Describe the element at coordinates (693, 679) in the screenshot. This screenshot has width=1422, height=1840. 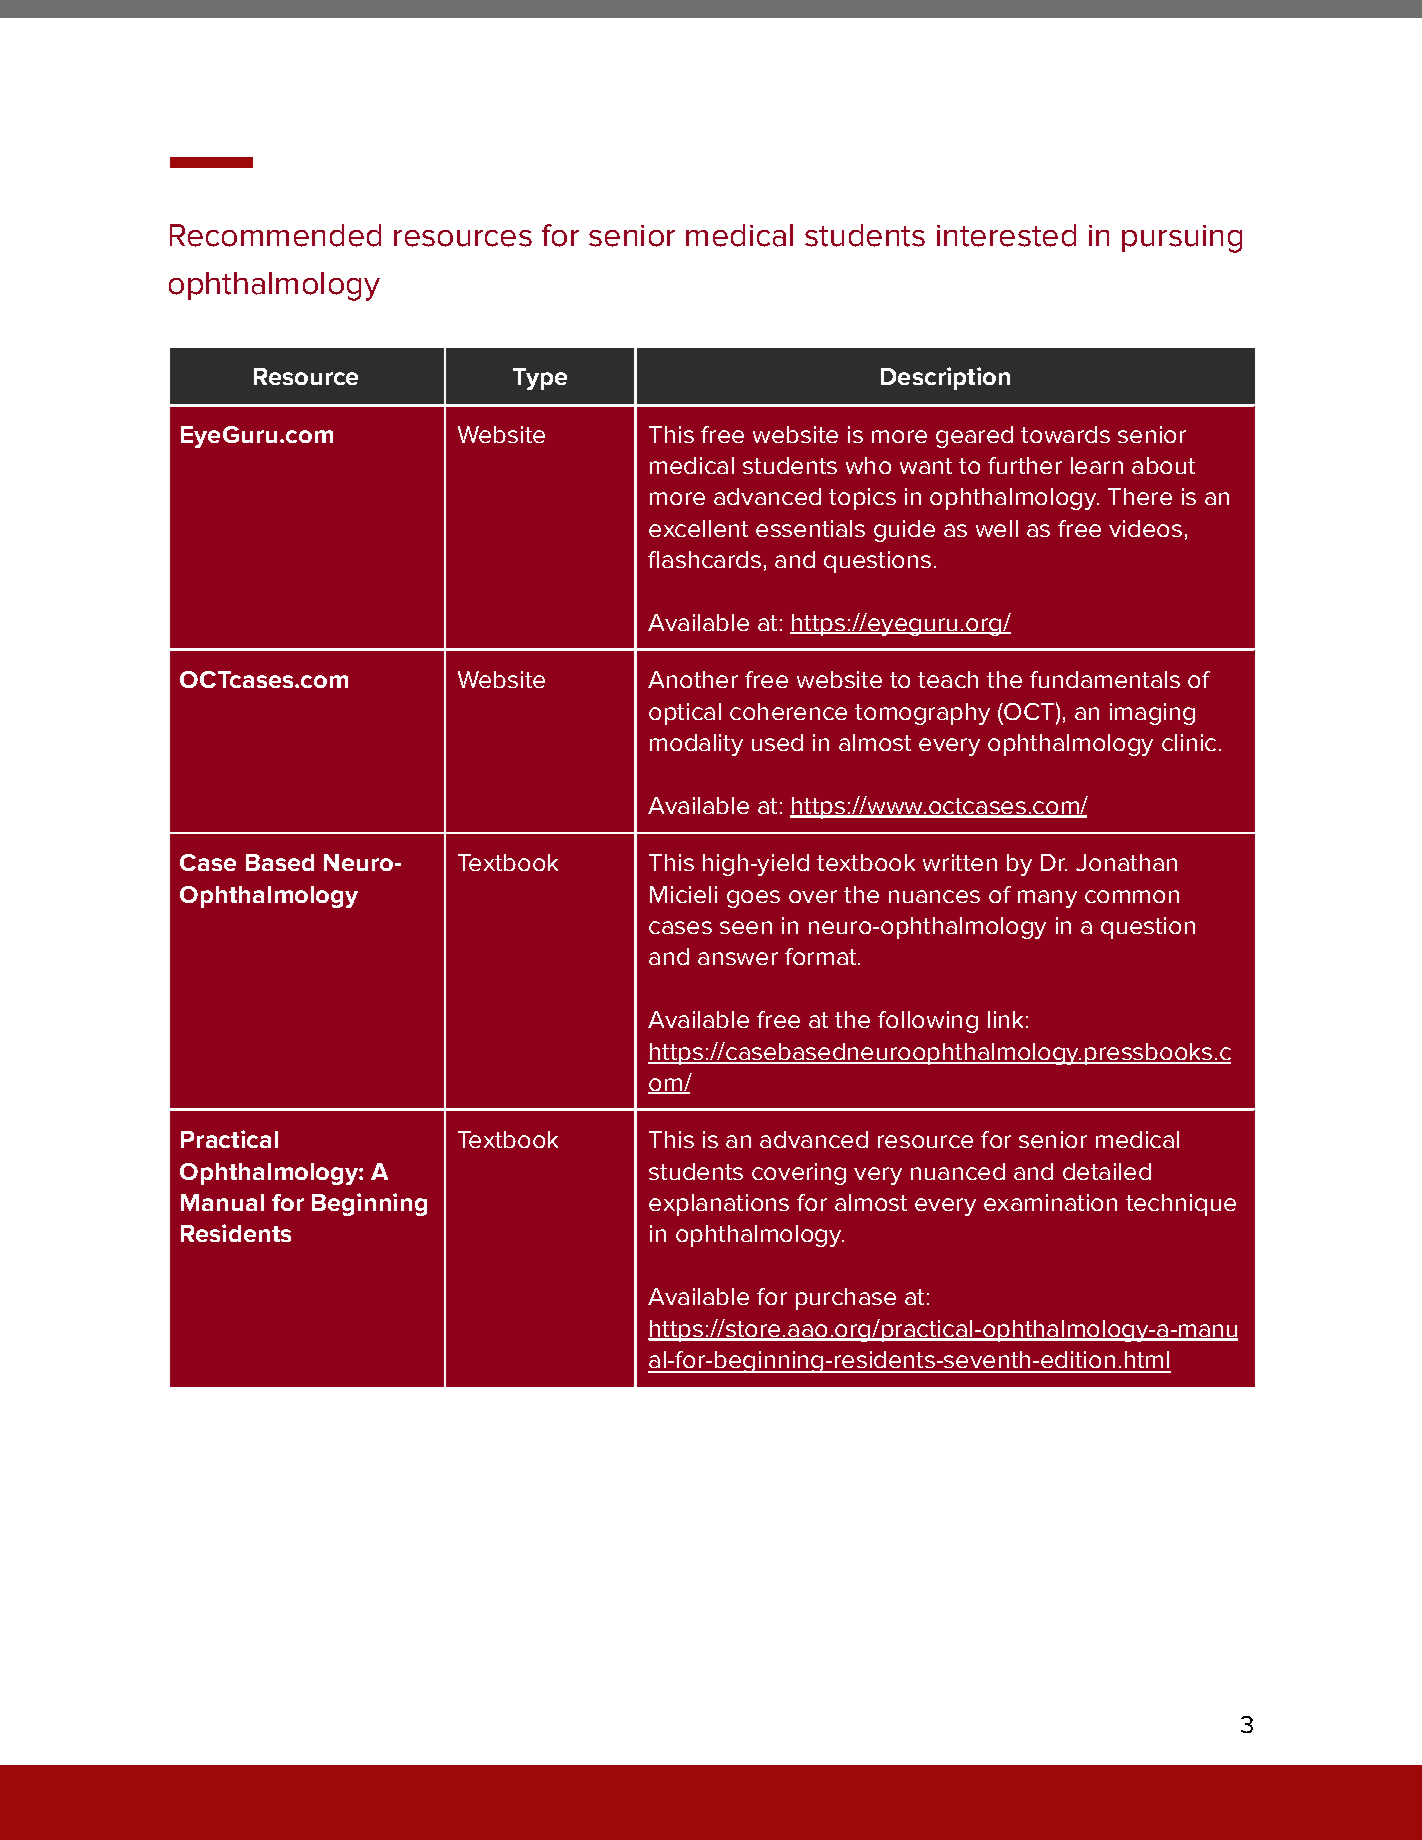
I see `Another` at that location.
